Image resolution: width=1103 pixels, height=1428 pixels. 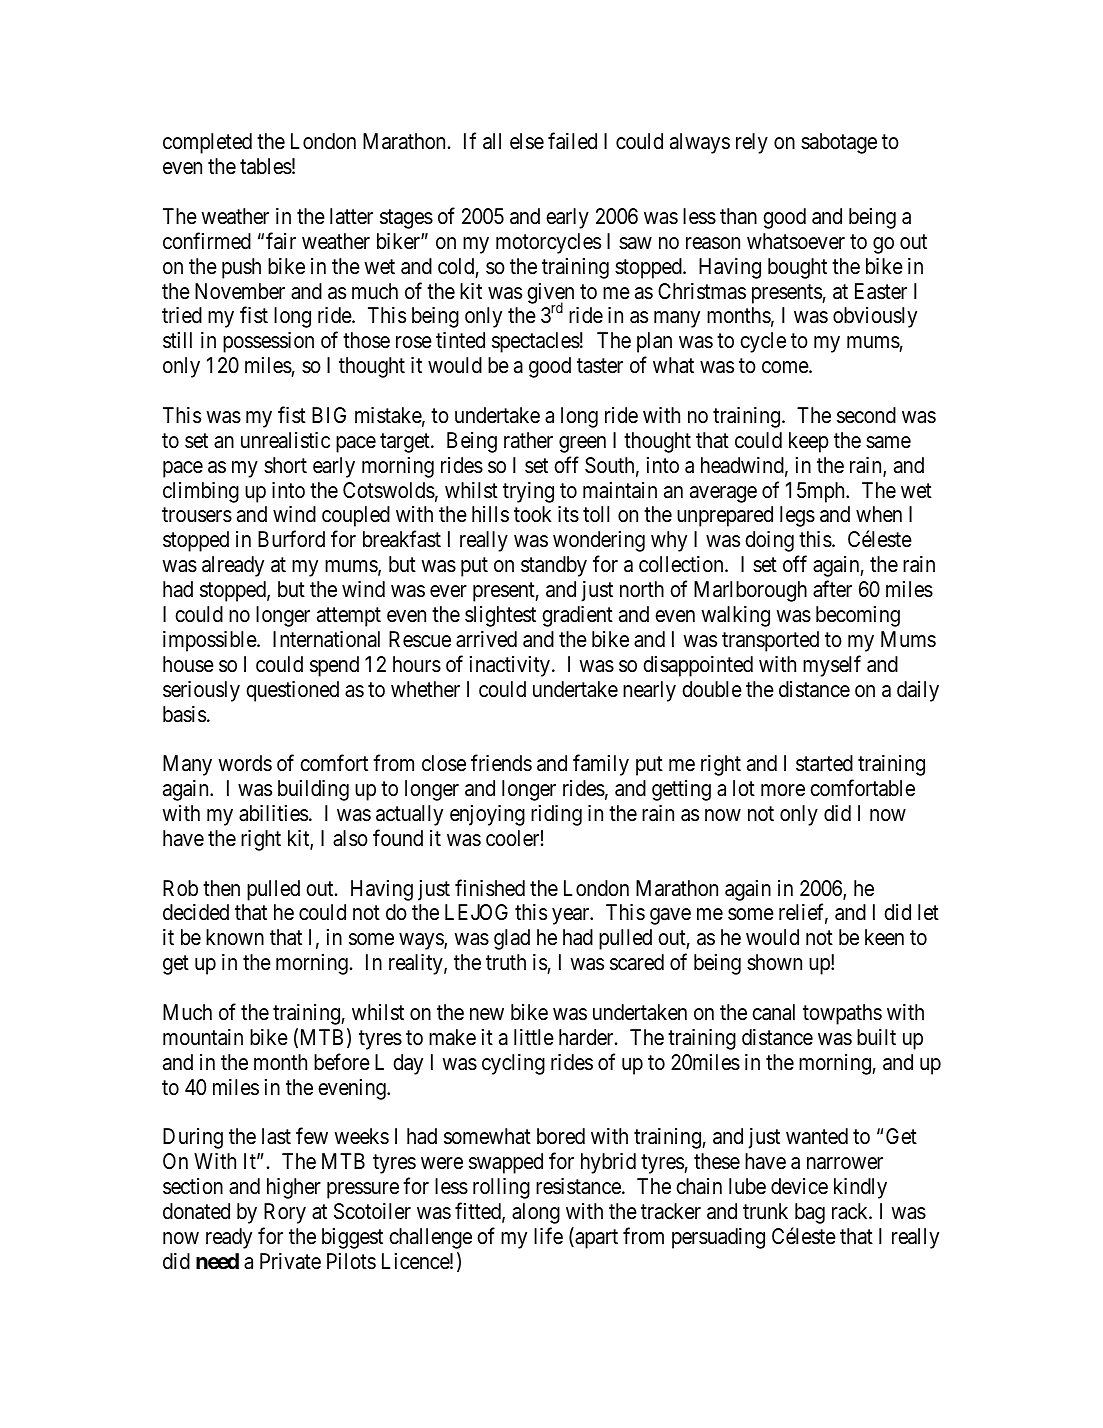 What do you see at coordinates (527, 141) in the screenshot?
I see `else` at bounding box center [527, 141].
